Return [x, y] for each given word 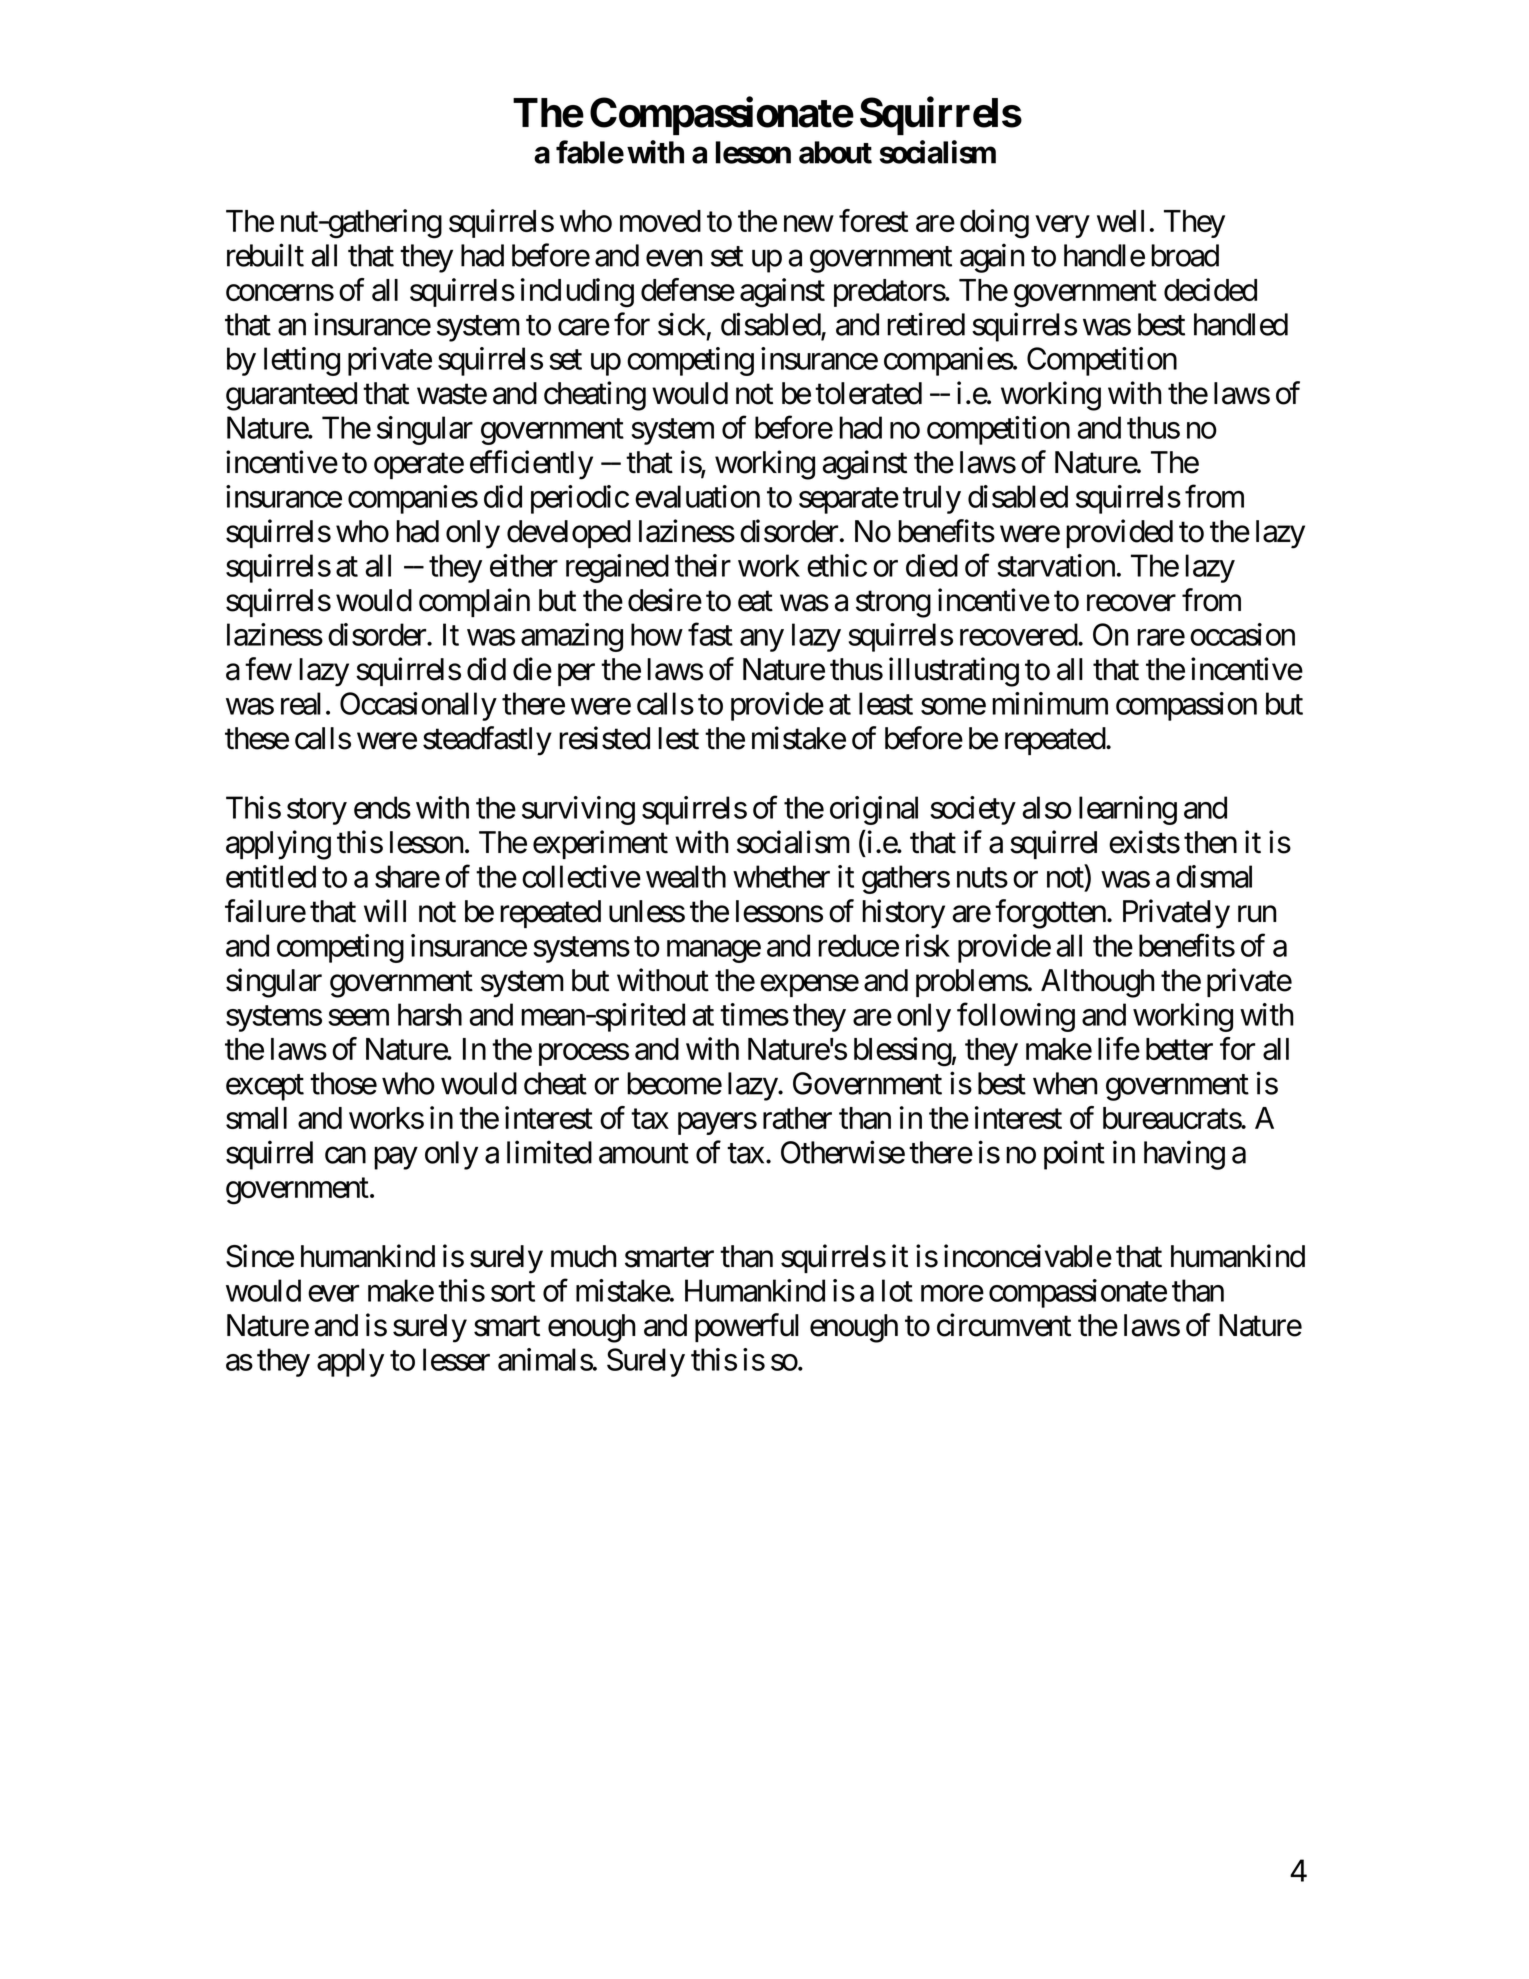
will [385, 910]
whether [781, 876]
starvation [1056, 565]
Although [1098, 983]
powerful [747, 1327]
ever [333, 1293]
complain [474, 602]
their [703, 565]
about [835, 152]
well [1120, 221]
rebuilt [265, 255]
